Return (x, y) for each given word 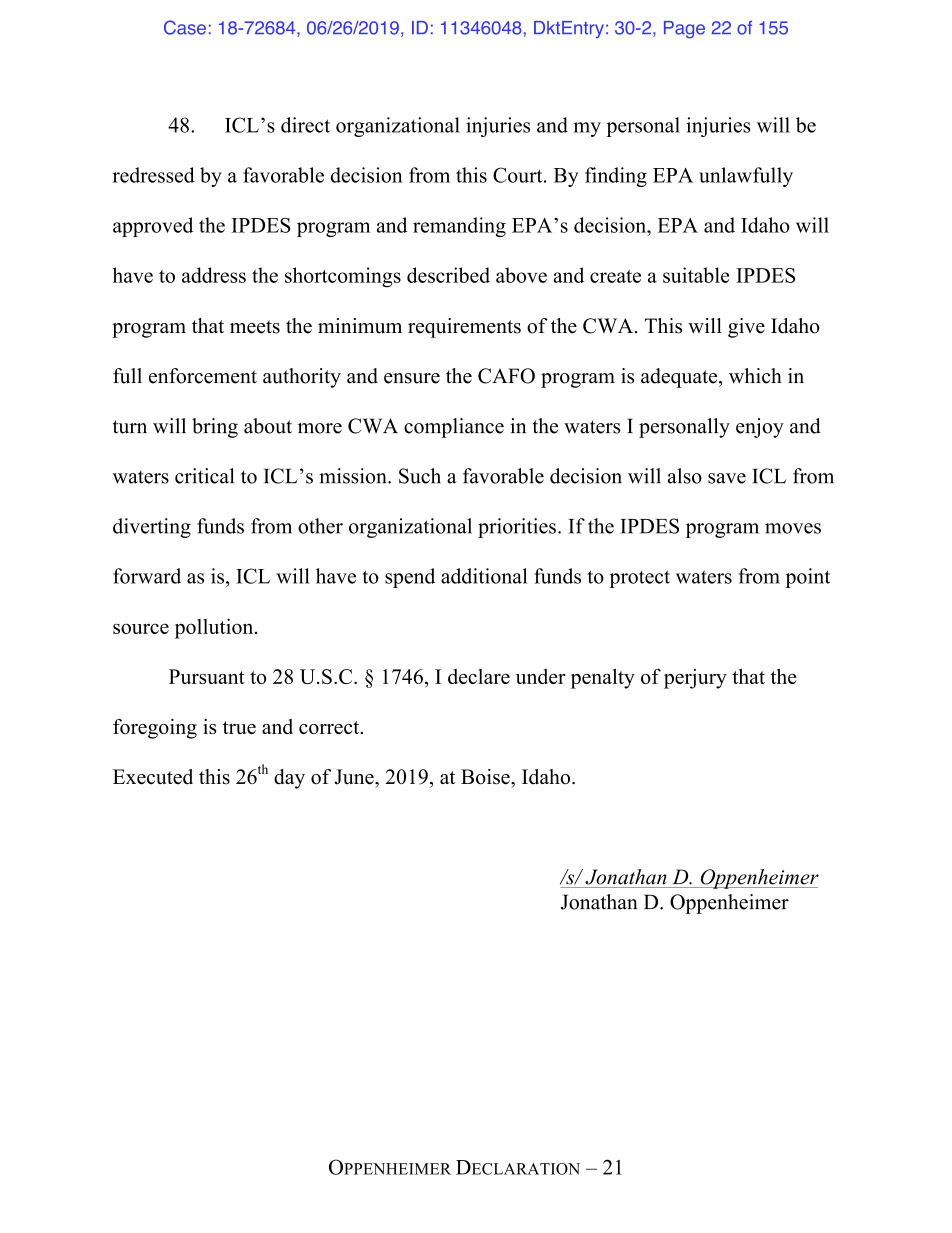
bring (215, 428)
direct (305, 125)
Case (185, 27)
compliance (454, 428)
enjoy (760, 428)
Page (684, 30)
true (239, 727)
